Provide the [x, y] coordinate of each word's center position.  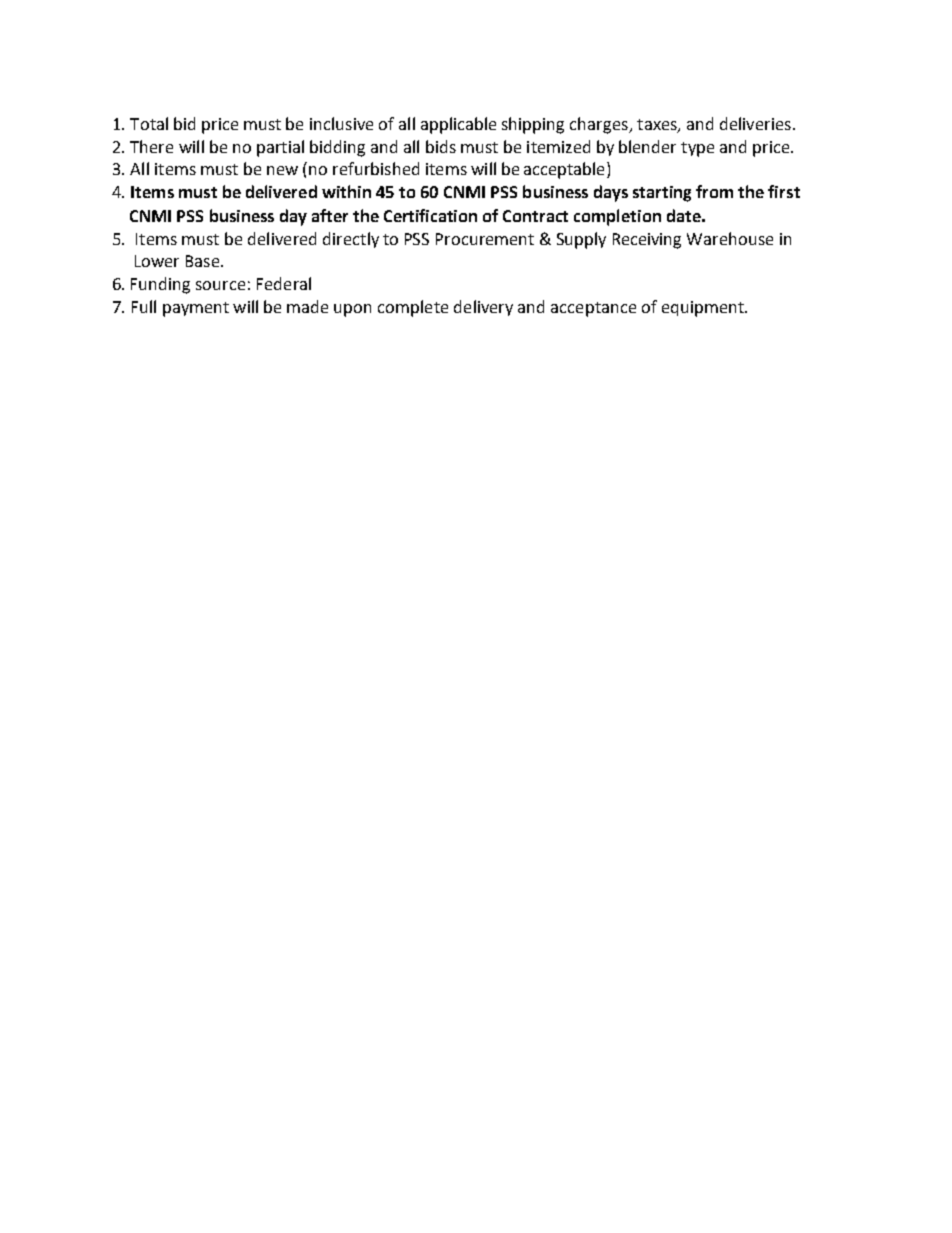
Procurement [485, 239]
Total [149, 123]
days [611, 193]
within [346, 191]
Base [204, 261]
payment [196, 309]
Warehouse [730, 238]
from [714, 191]
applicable [458, 125]
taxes [658, 125]
